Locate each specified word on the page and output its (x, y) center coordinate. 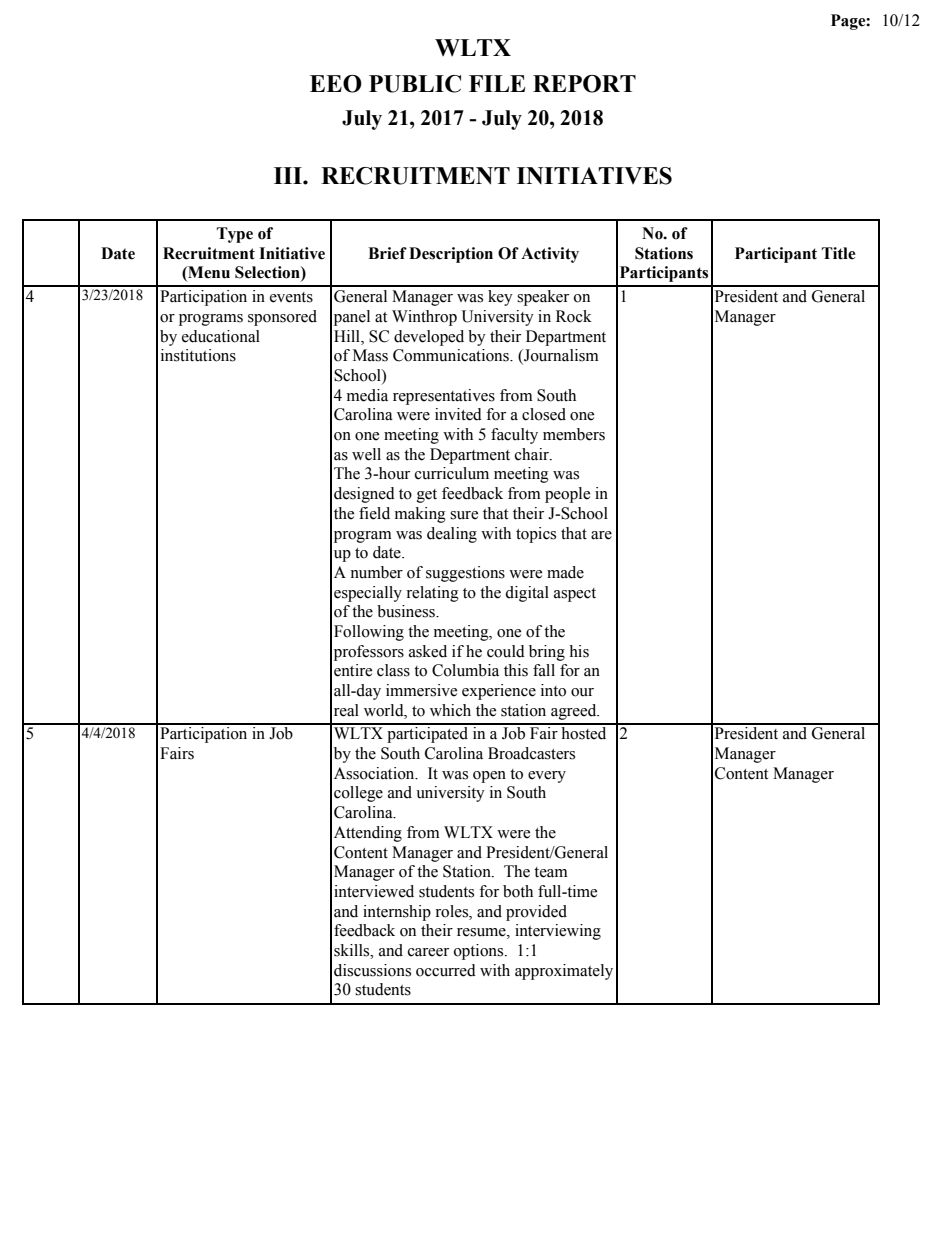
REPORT (584, 84)
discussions (372, 970)
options (480, 952)
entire (353, 670)
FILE (497, 83)
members (574, 434)
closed (544, 414)
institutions (198, 355)
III (289, 175)
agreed (575, 712)
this (516, 670)
